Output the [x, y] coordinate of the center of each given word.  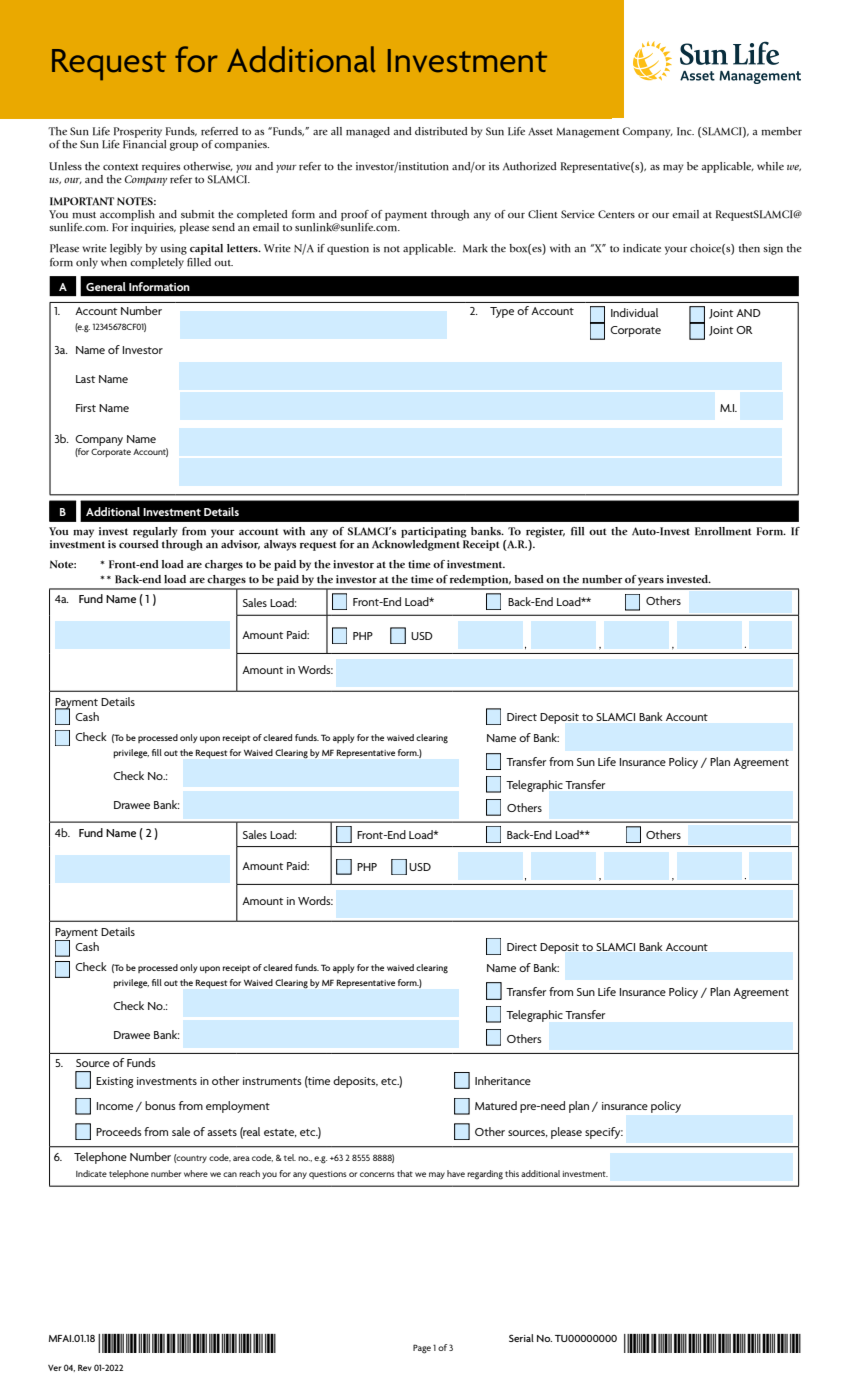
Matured [496, 1105]
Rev [85, 1367]
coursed [139, 544]
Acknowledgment [416, 545]
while [770, 166]
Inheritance [503, 1080]
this [512, 1173]
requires [161, 167]
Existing [114, 1082]
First [86, 408]
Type [502, 312]
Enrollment [723, 531]
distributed [441, 131]
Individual [634, 312]
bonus [160, 1105]
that [405, 1173]
